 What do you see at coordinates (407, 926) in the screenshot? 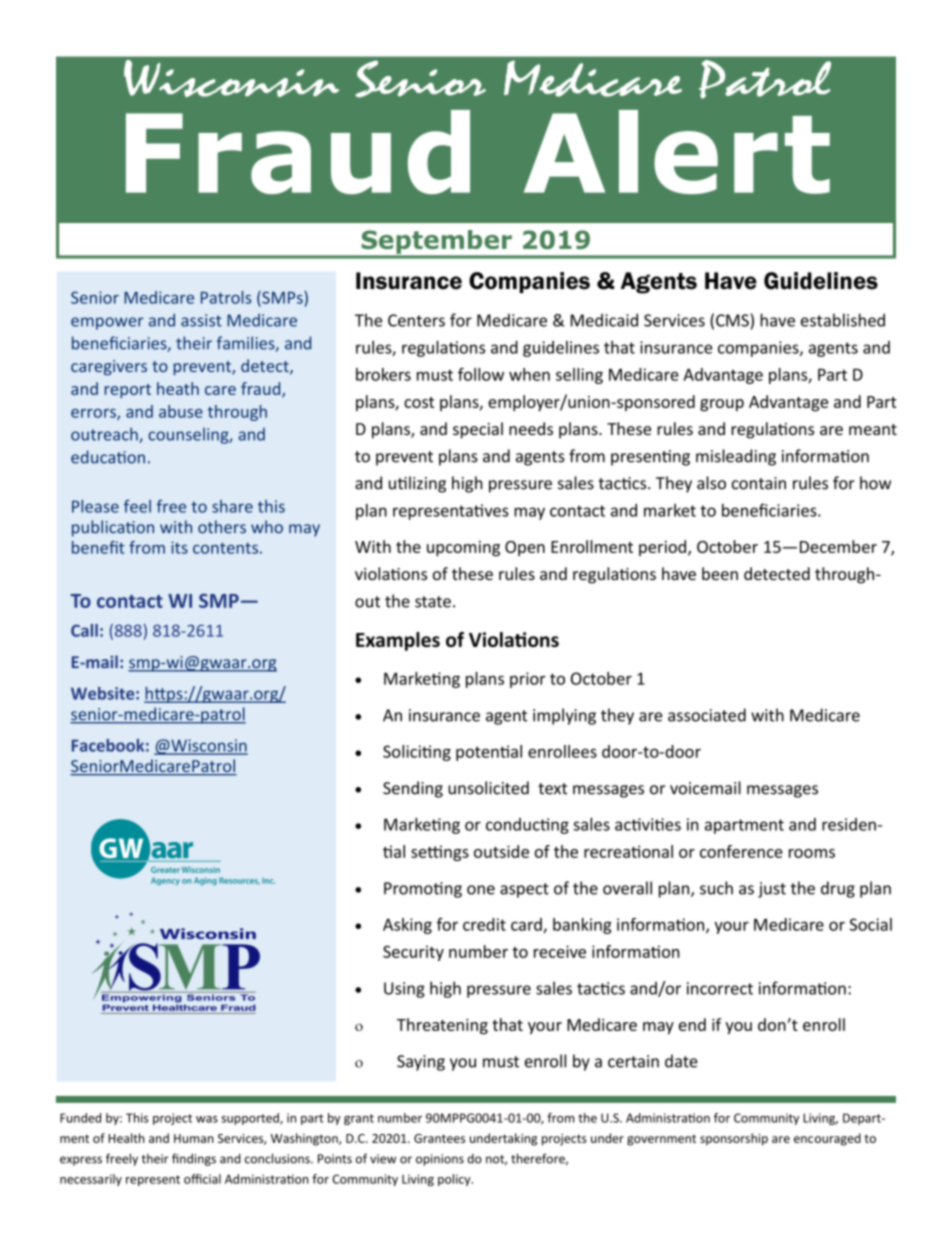
I see `Asking` at bounding box center [407, 926].
